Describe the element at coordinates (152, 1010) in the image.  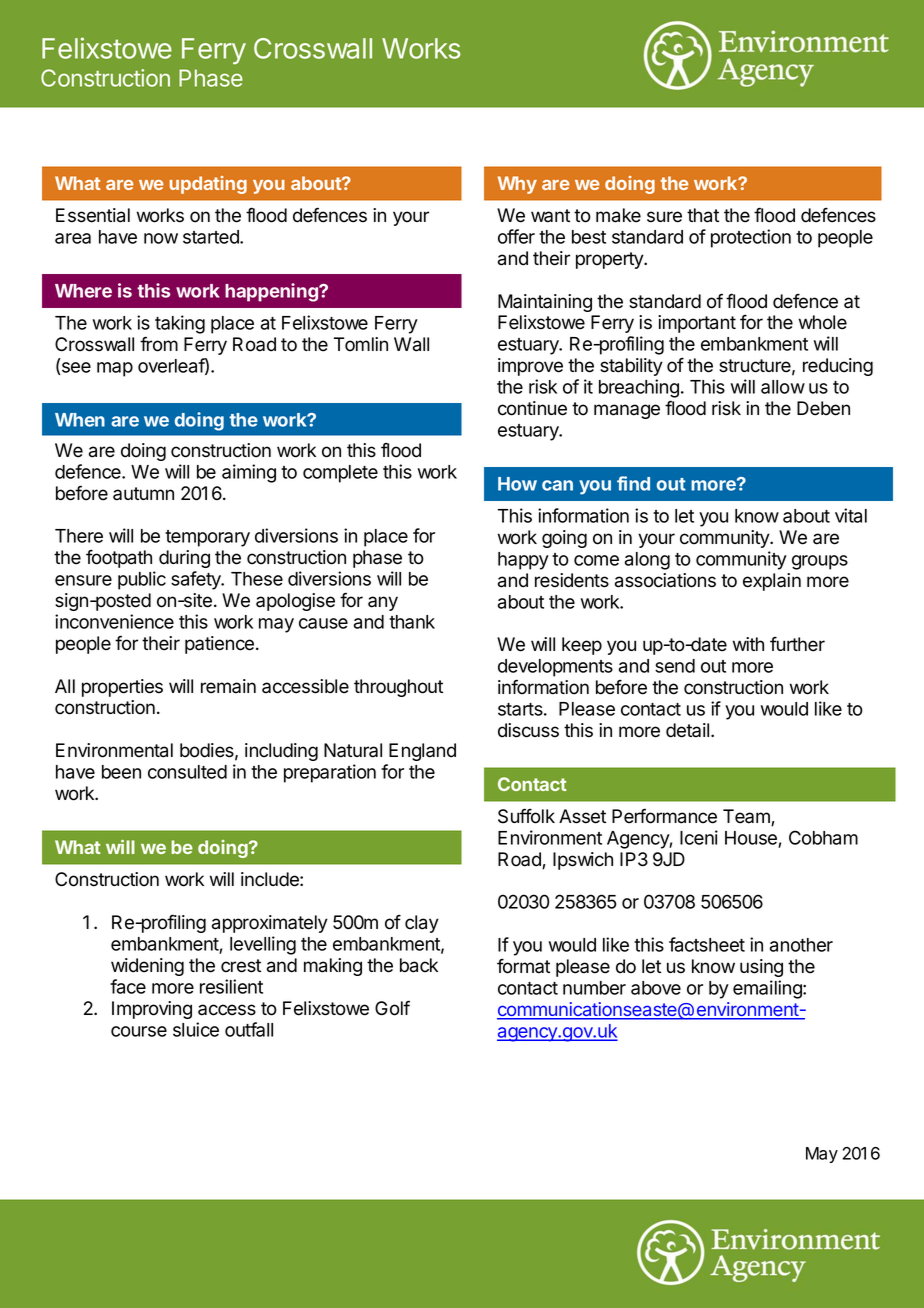
I see `Improving` at that location.
